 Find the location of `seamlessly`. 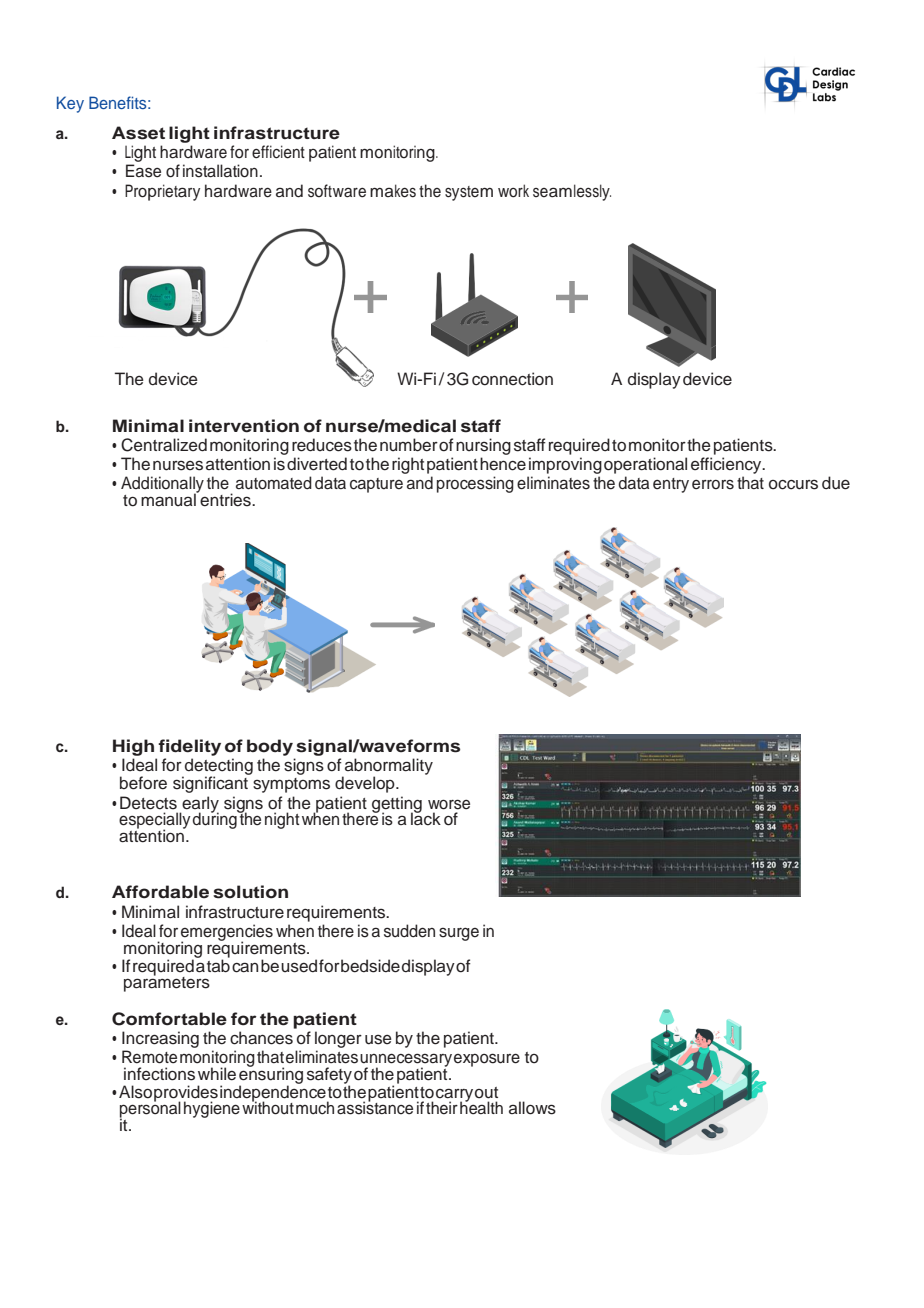

seamlessly is located at coordinates (572, 192).
